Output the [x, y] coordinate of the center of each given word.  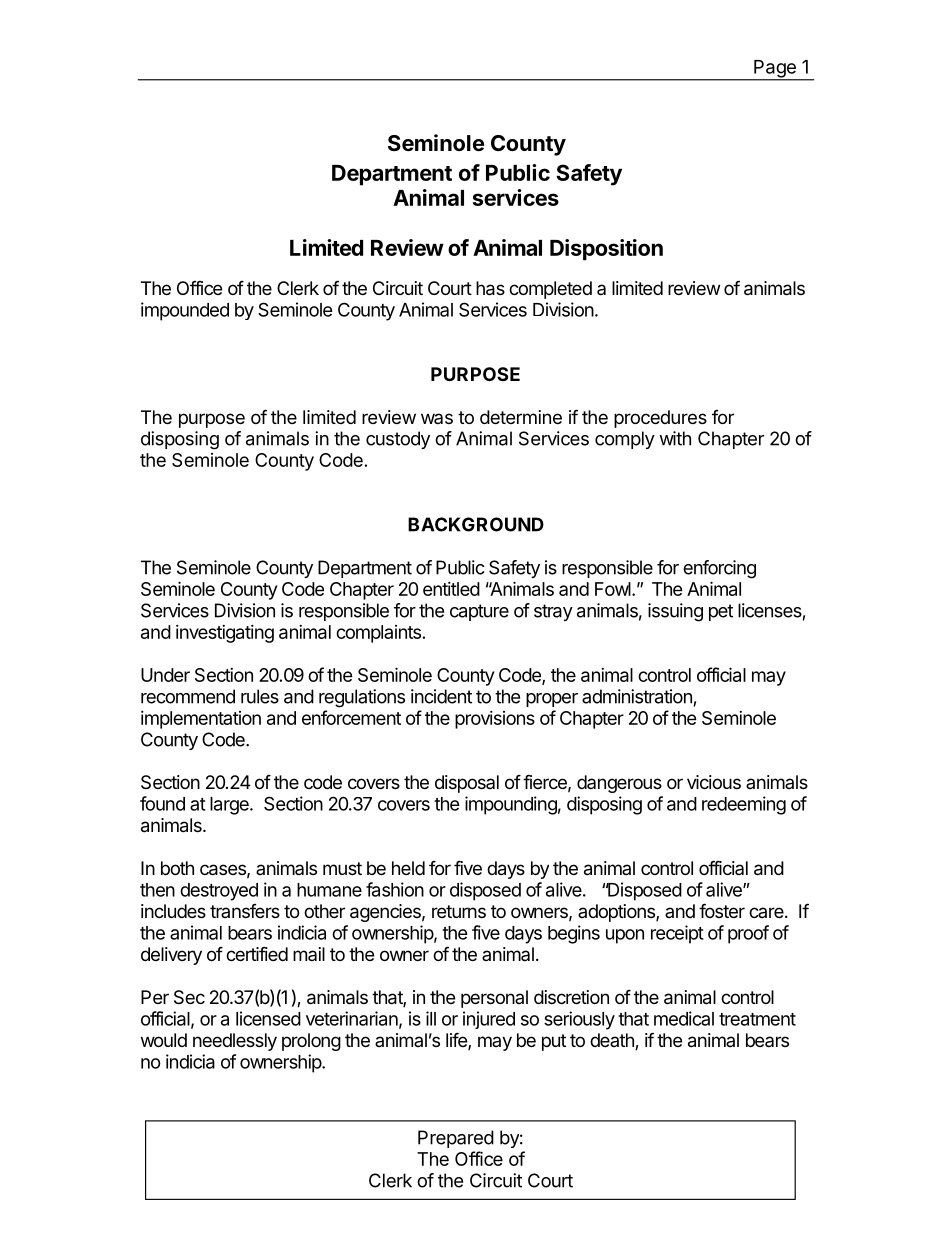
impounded [185, 311]
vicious [714, 782]
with [675, 438]
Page [775, 70]
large [230, 806]
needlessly [235, 1042]
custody [398, 440]
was [437, 418]
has [490, 288]
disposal [467, 784]
